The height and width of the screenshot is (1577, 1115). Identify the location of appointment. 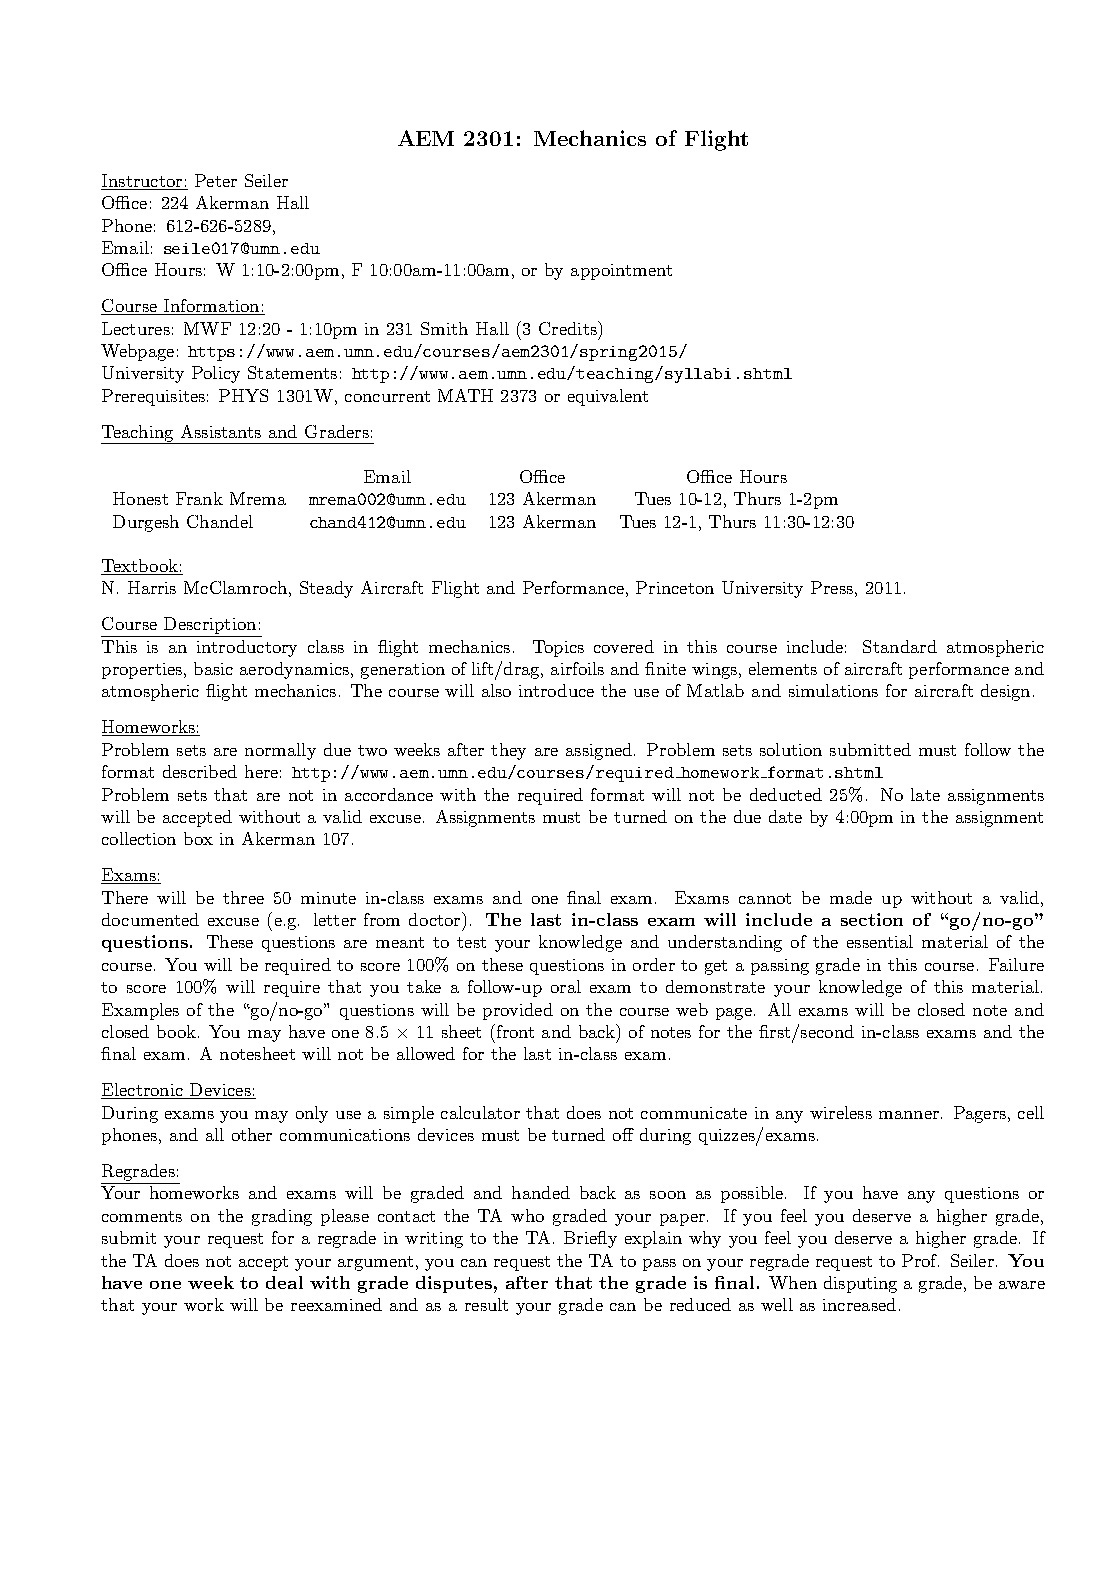
(621, 272).
